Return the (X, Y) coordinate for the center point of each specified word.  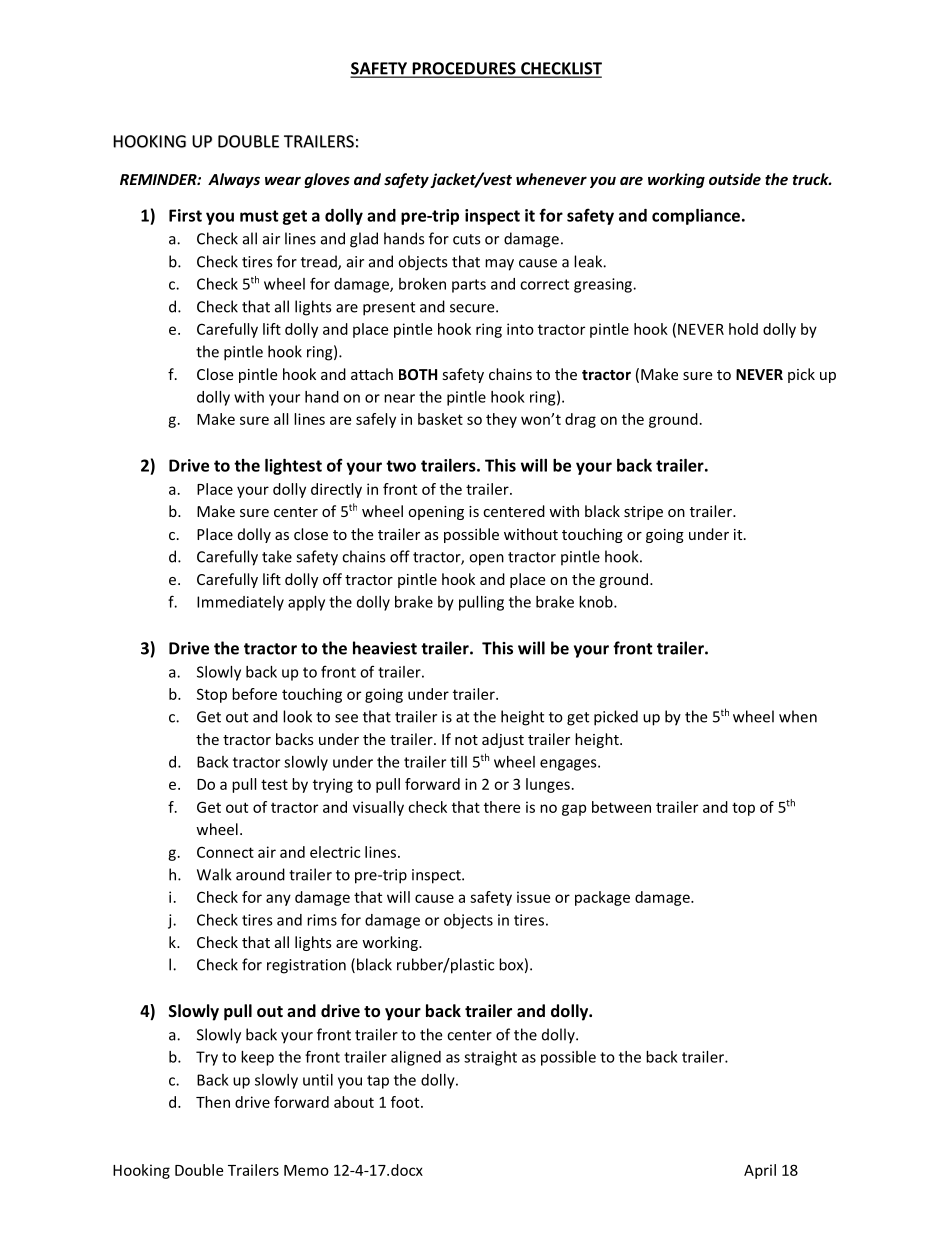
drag (580, 420)
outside (735, 179)
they (501, 420)
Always (234, 180)
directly (336, 490)
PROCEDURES (464, 69)
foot (406, 1102)
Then (213, 1102)
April (760, 1171)
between (621, 807)
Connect (225, 852)
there (502, 807)
